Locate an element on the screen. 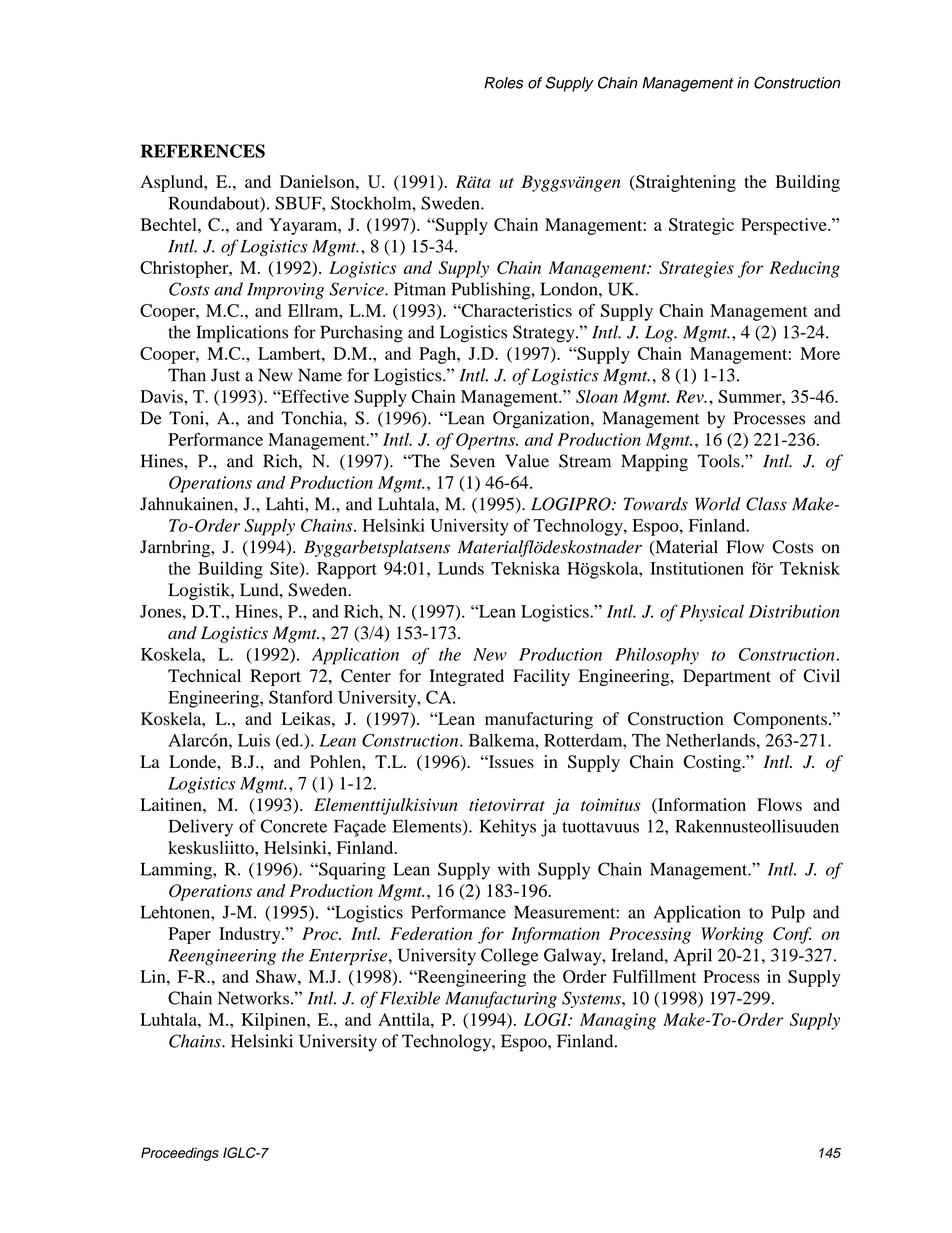 The image size is (952, 1233). Report is located at coordinates (275, 677).
